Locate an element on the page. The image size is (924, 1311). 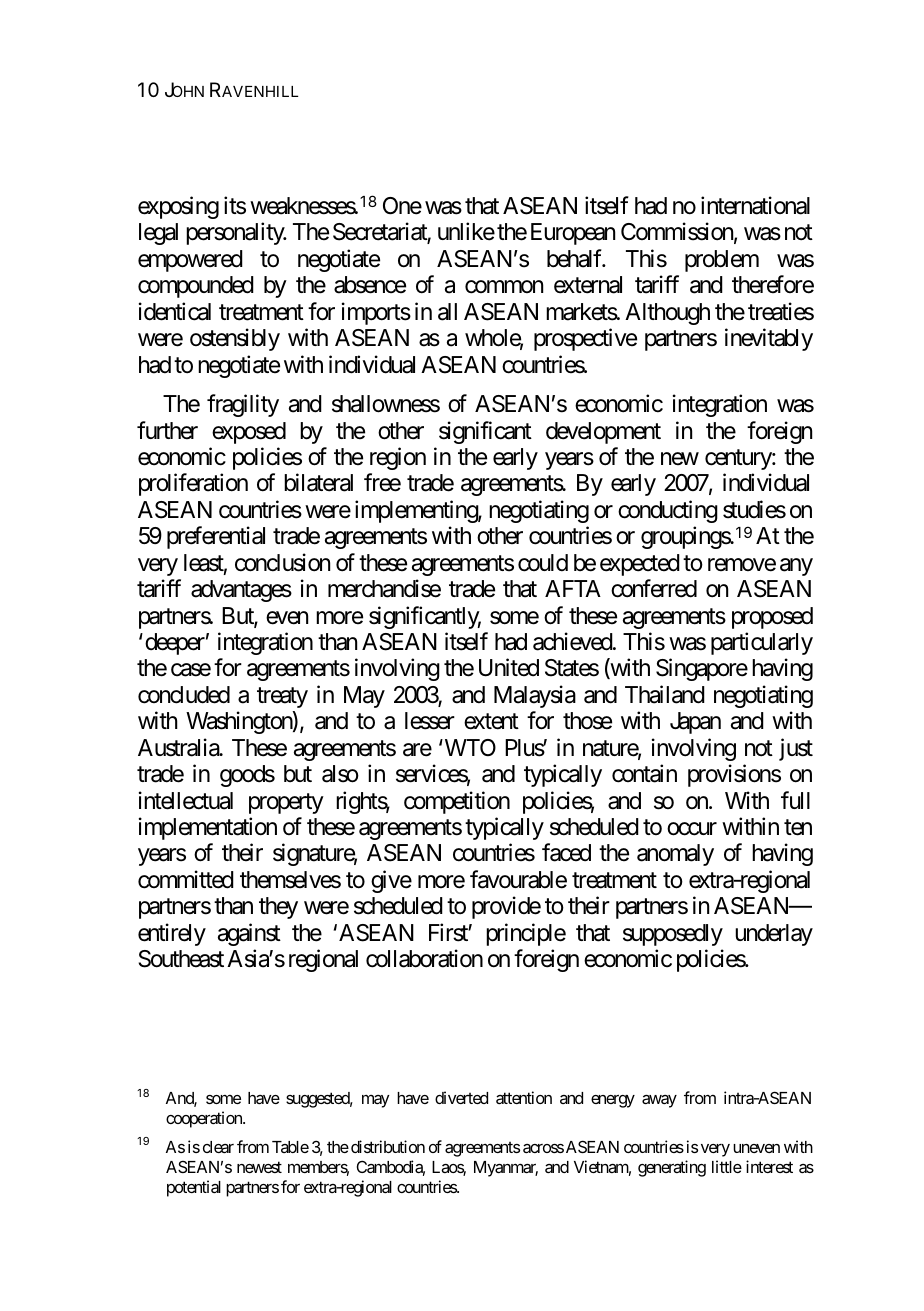
extent is located at coordinates (491, 722).
